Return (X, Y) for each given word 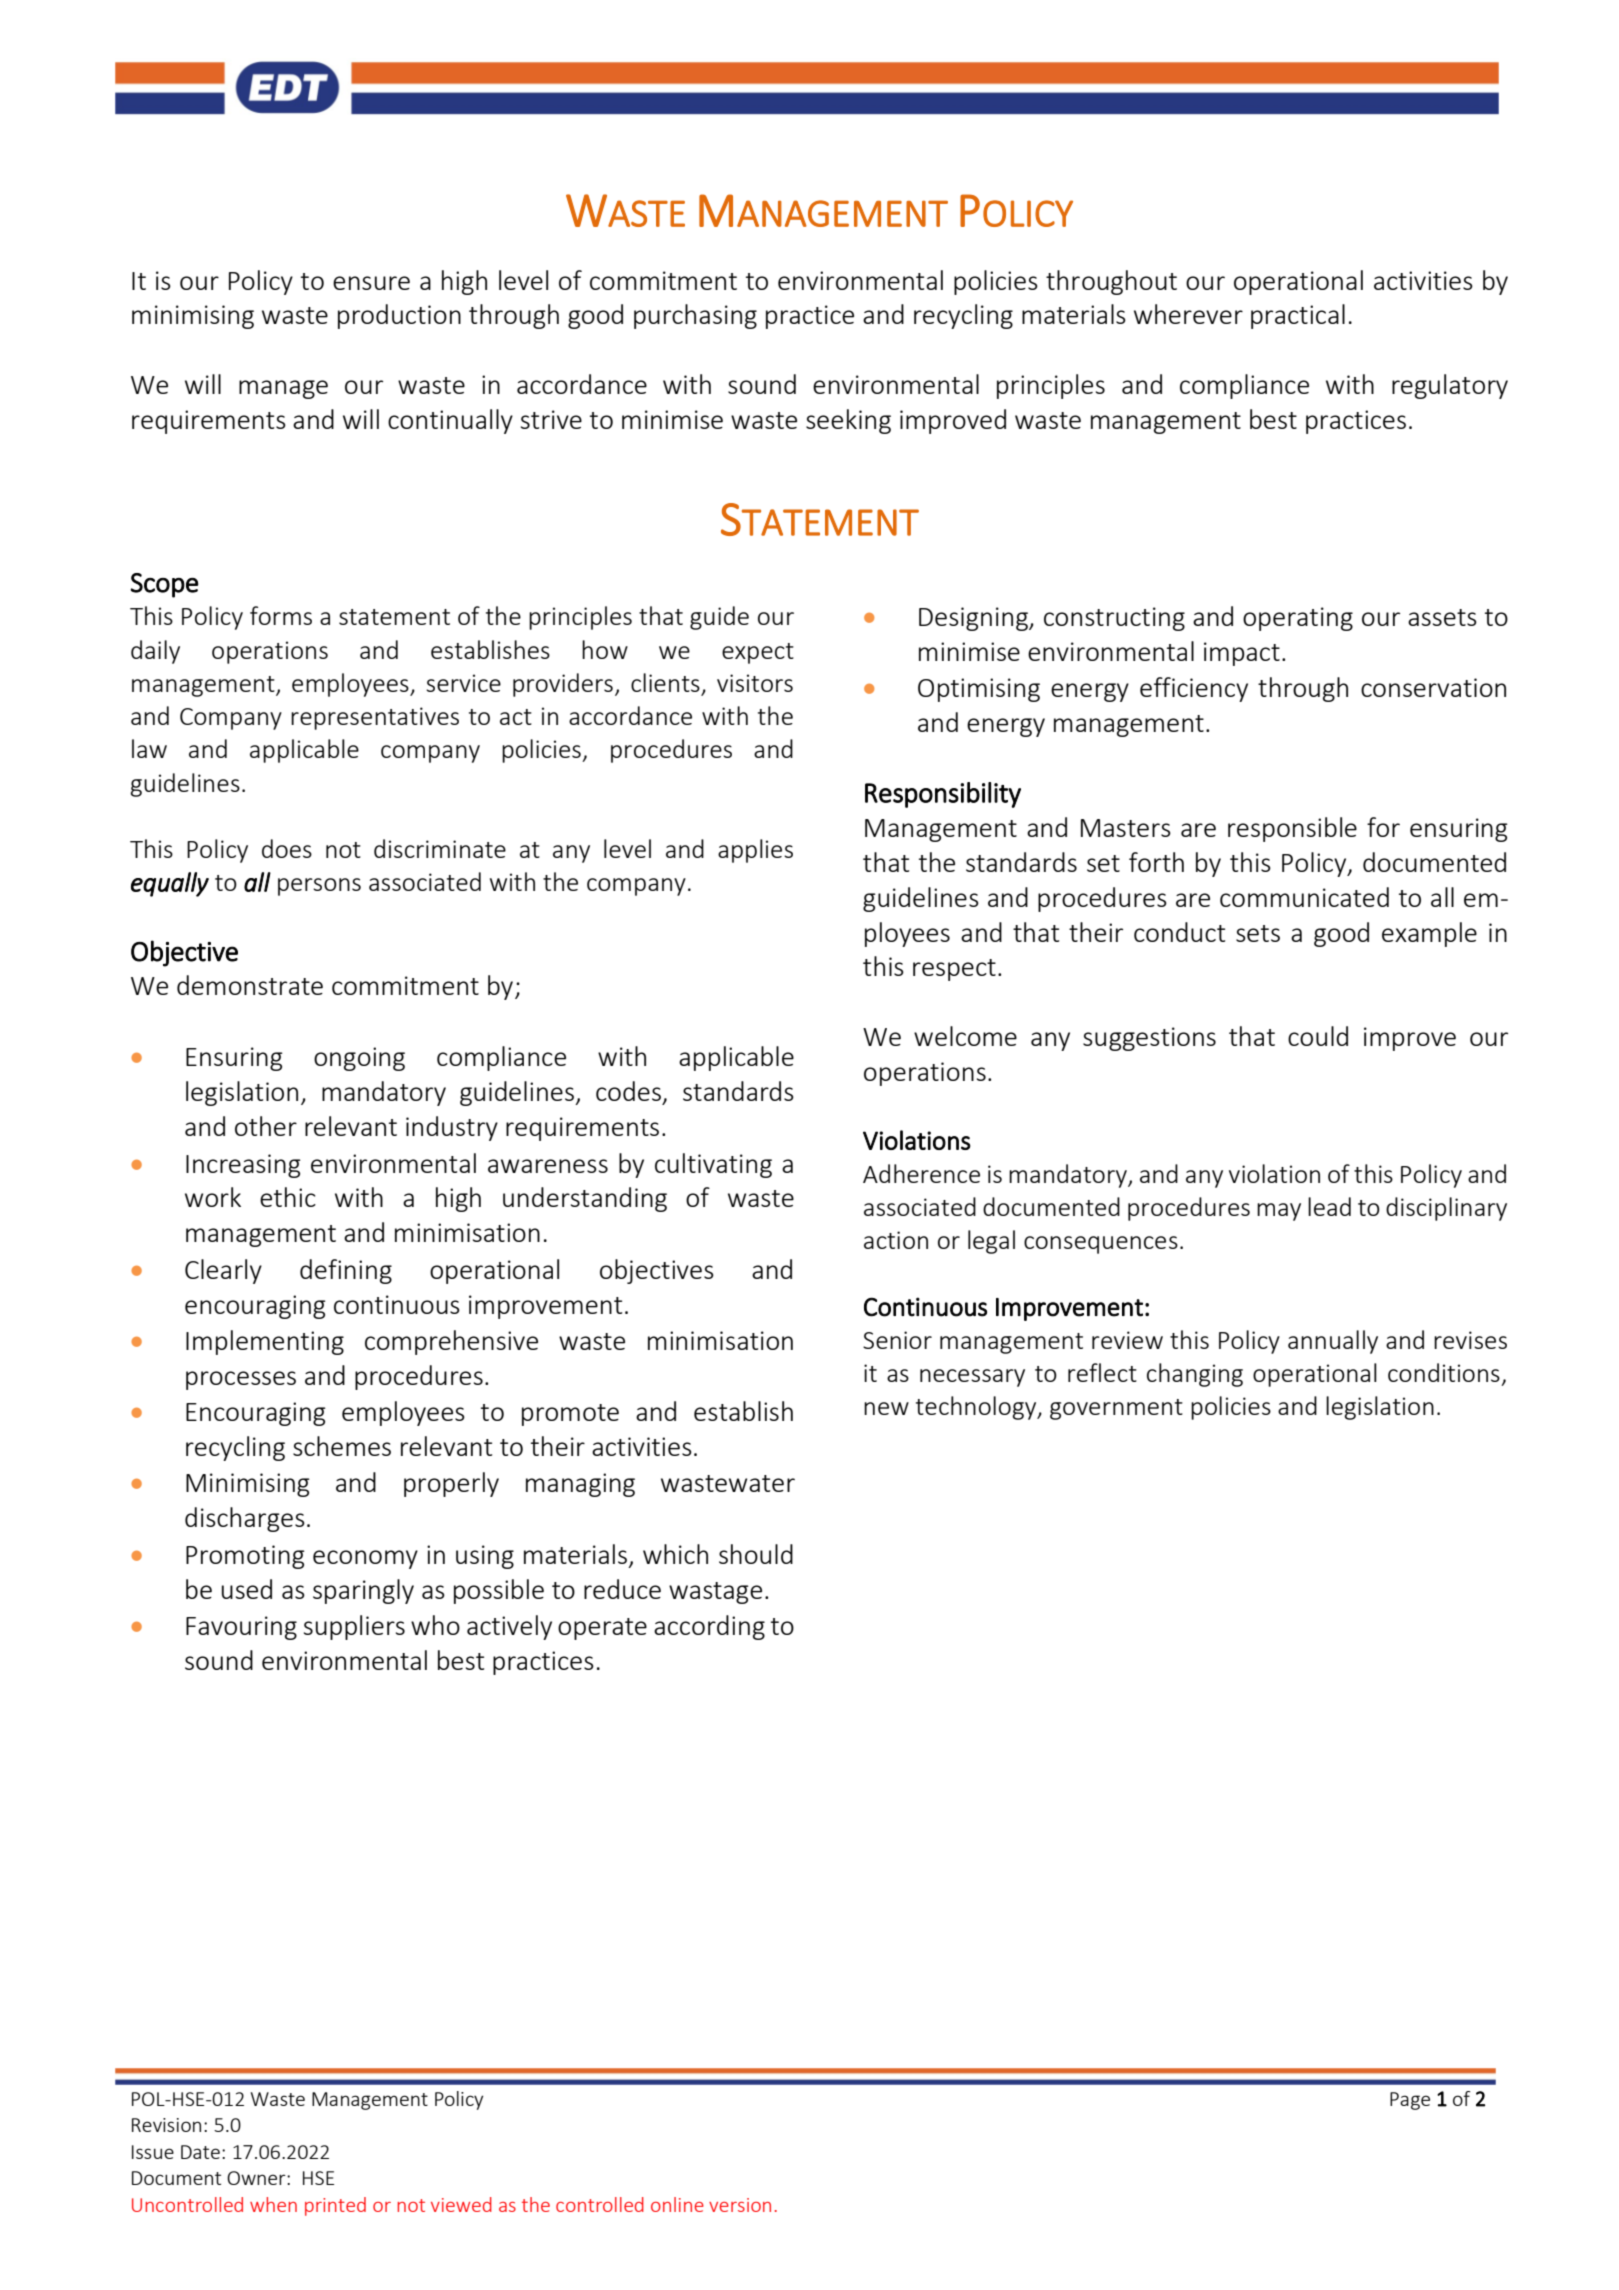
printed (335, 2206)
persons (319, 887)
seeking (848, 421)
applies (755, 851)
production (399, 316)
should (756, 1554)
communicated (1304, 897)
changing (1195, 1375)
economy (365, 1559)
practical (1298, 316)
